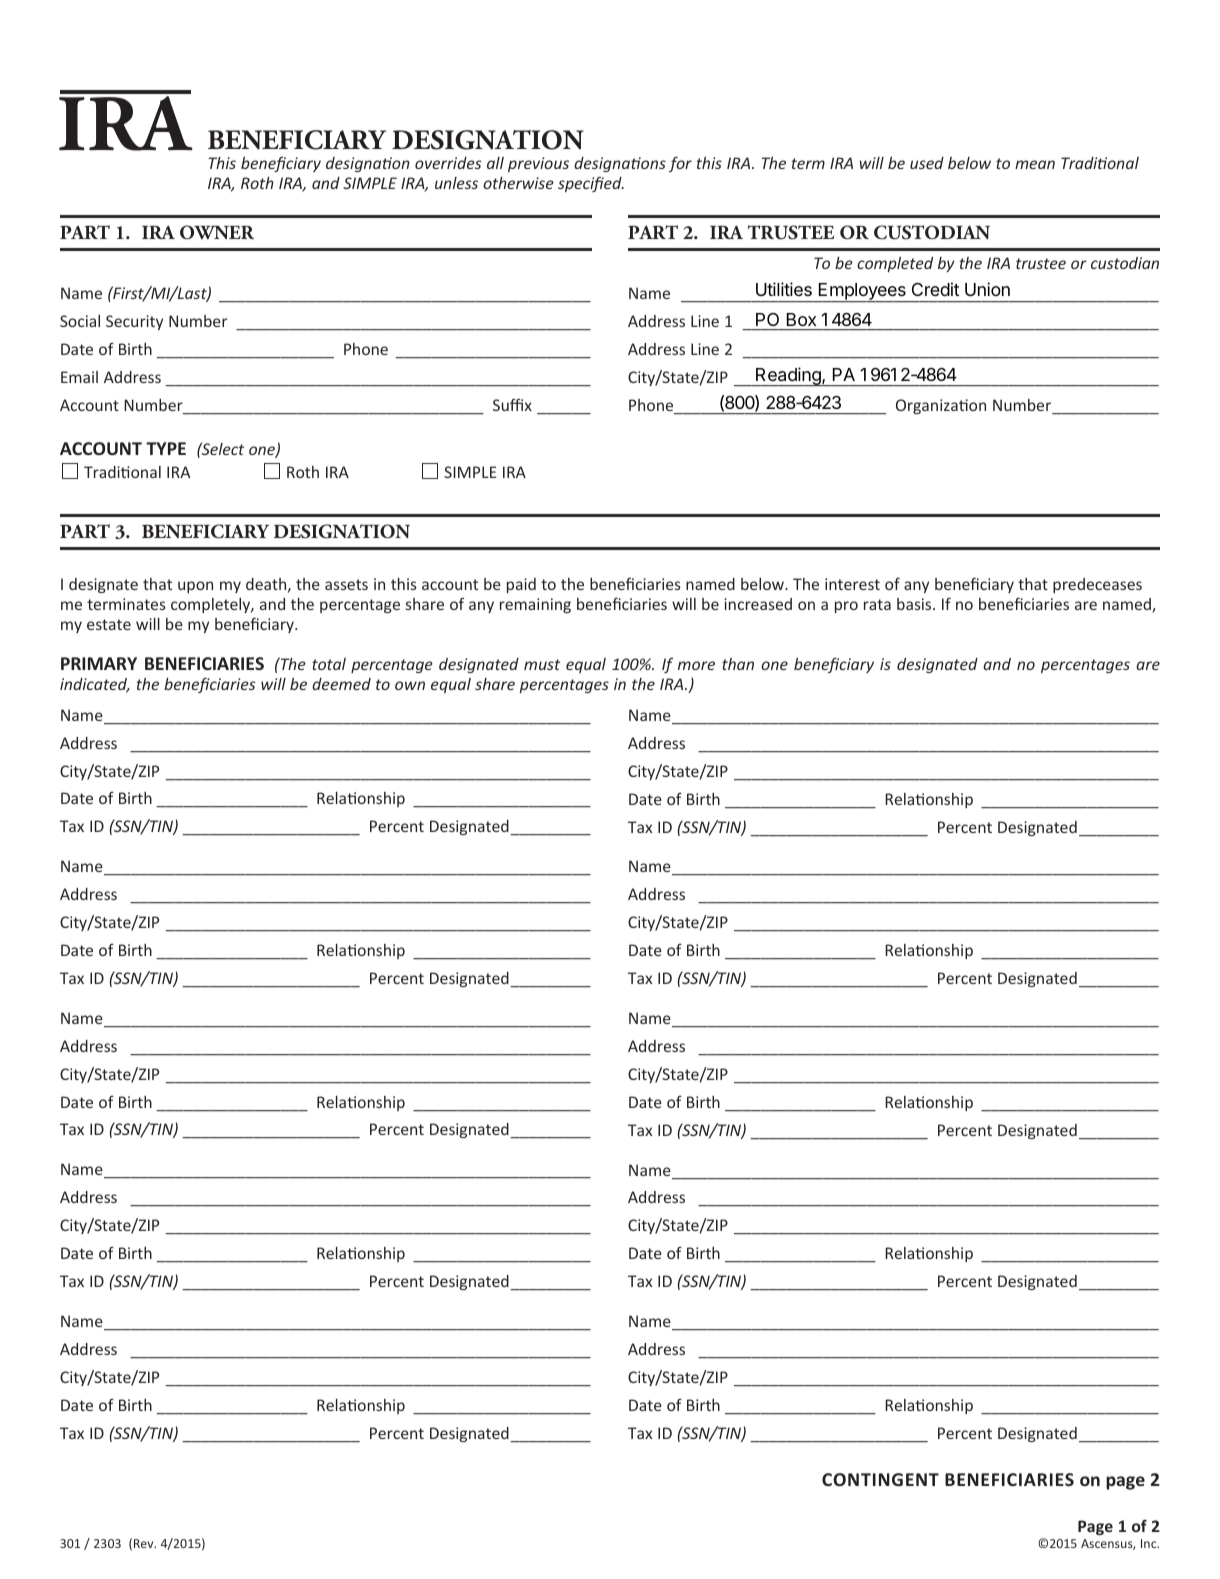  Describe the element at coordinates (95, 685) in the document. I see `indicated` at that location.
